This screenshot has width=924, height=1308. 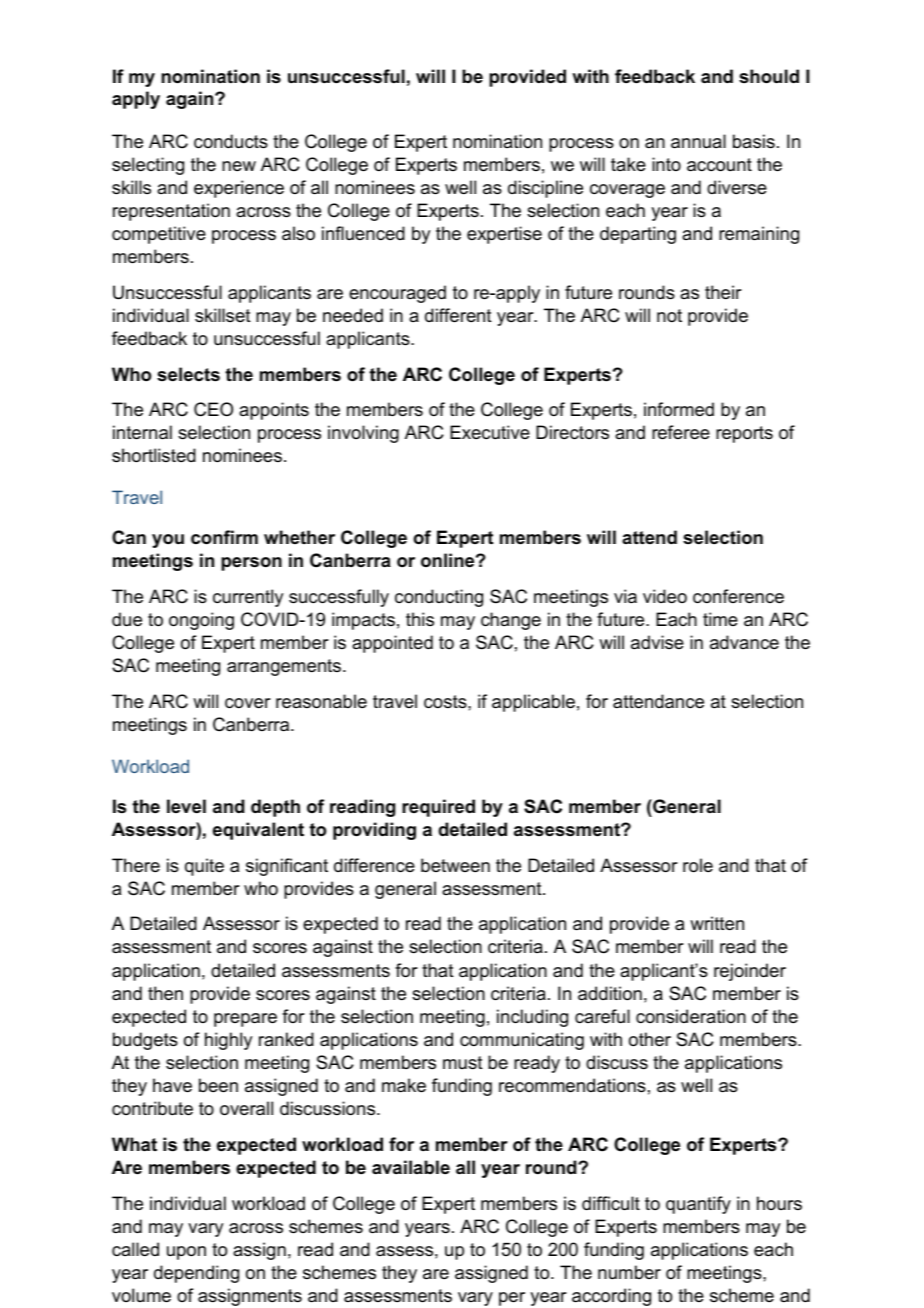 I want to click on conducts, so click(x=231, y=141).
